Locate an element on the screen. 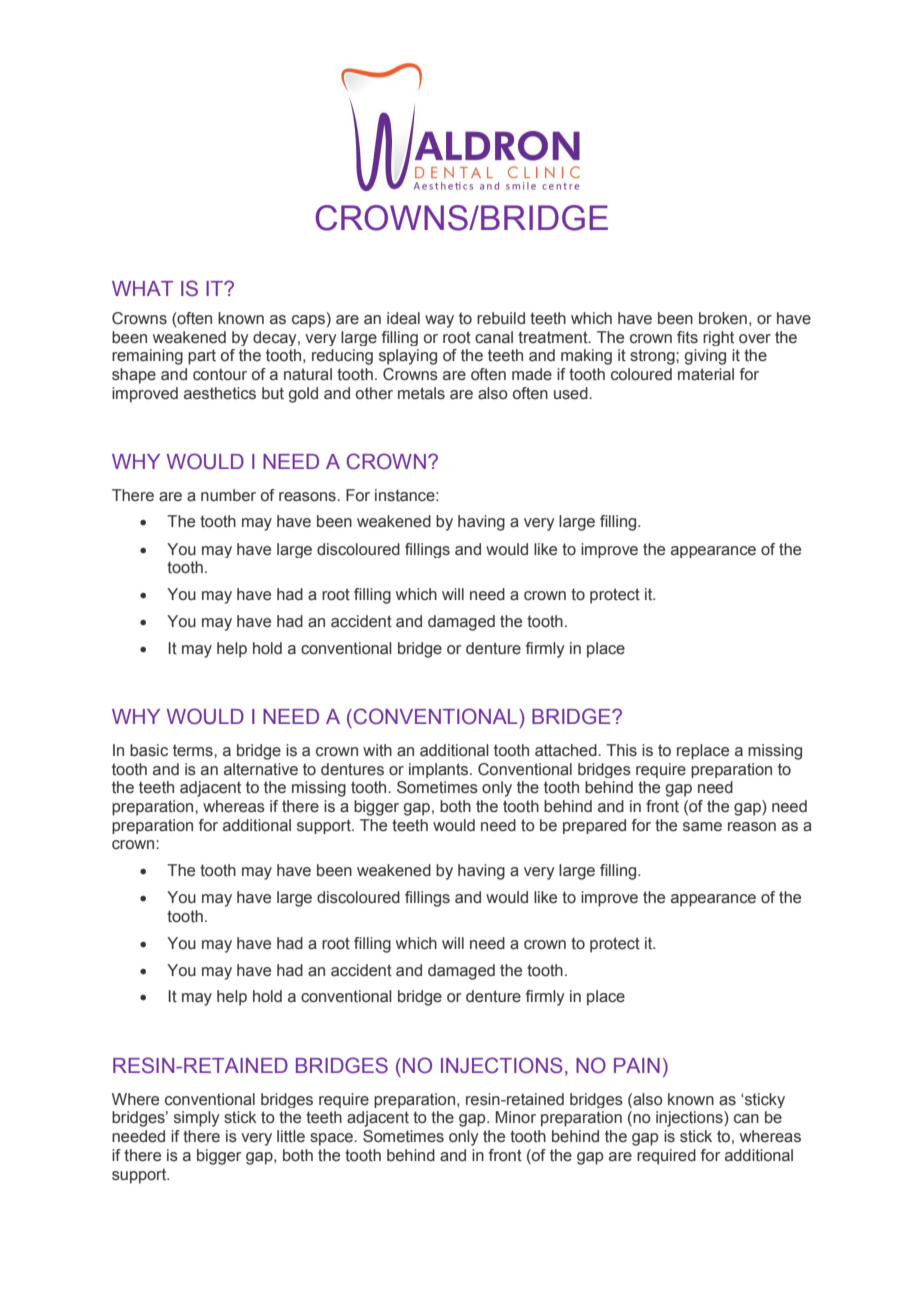  fits is located at coordinates (687, 337).
